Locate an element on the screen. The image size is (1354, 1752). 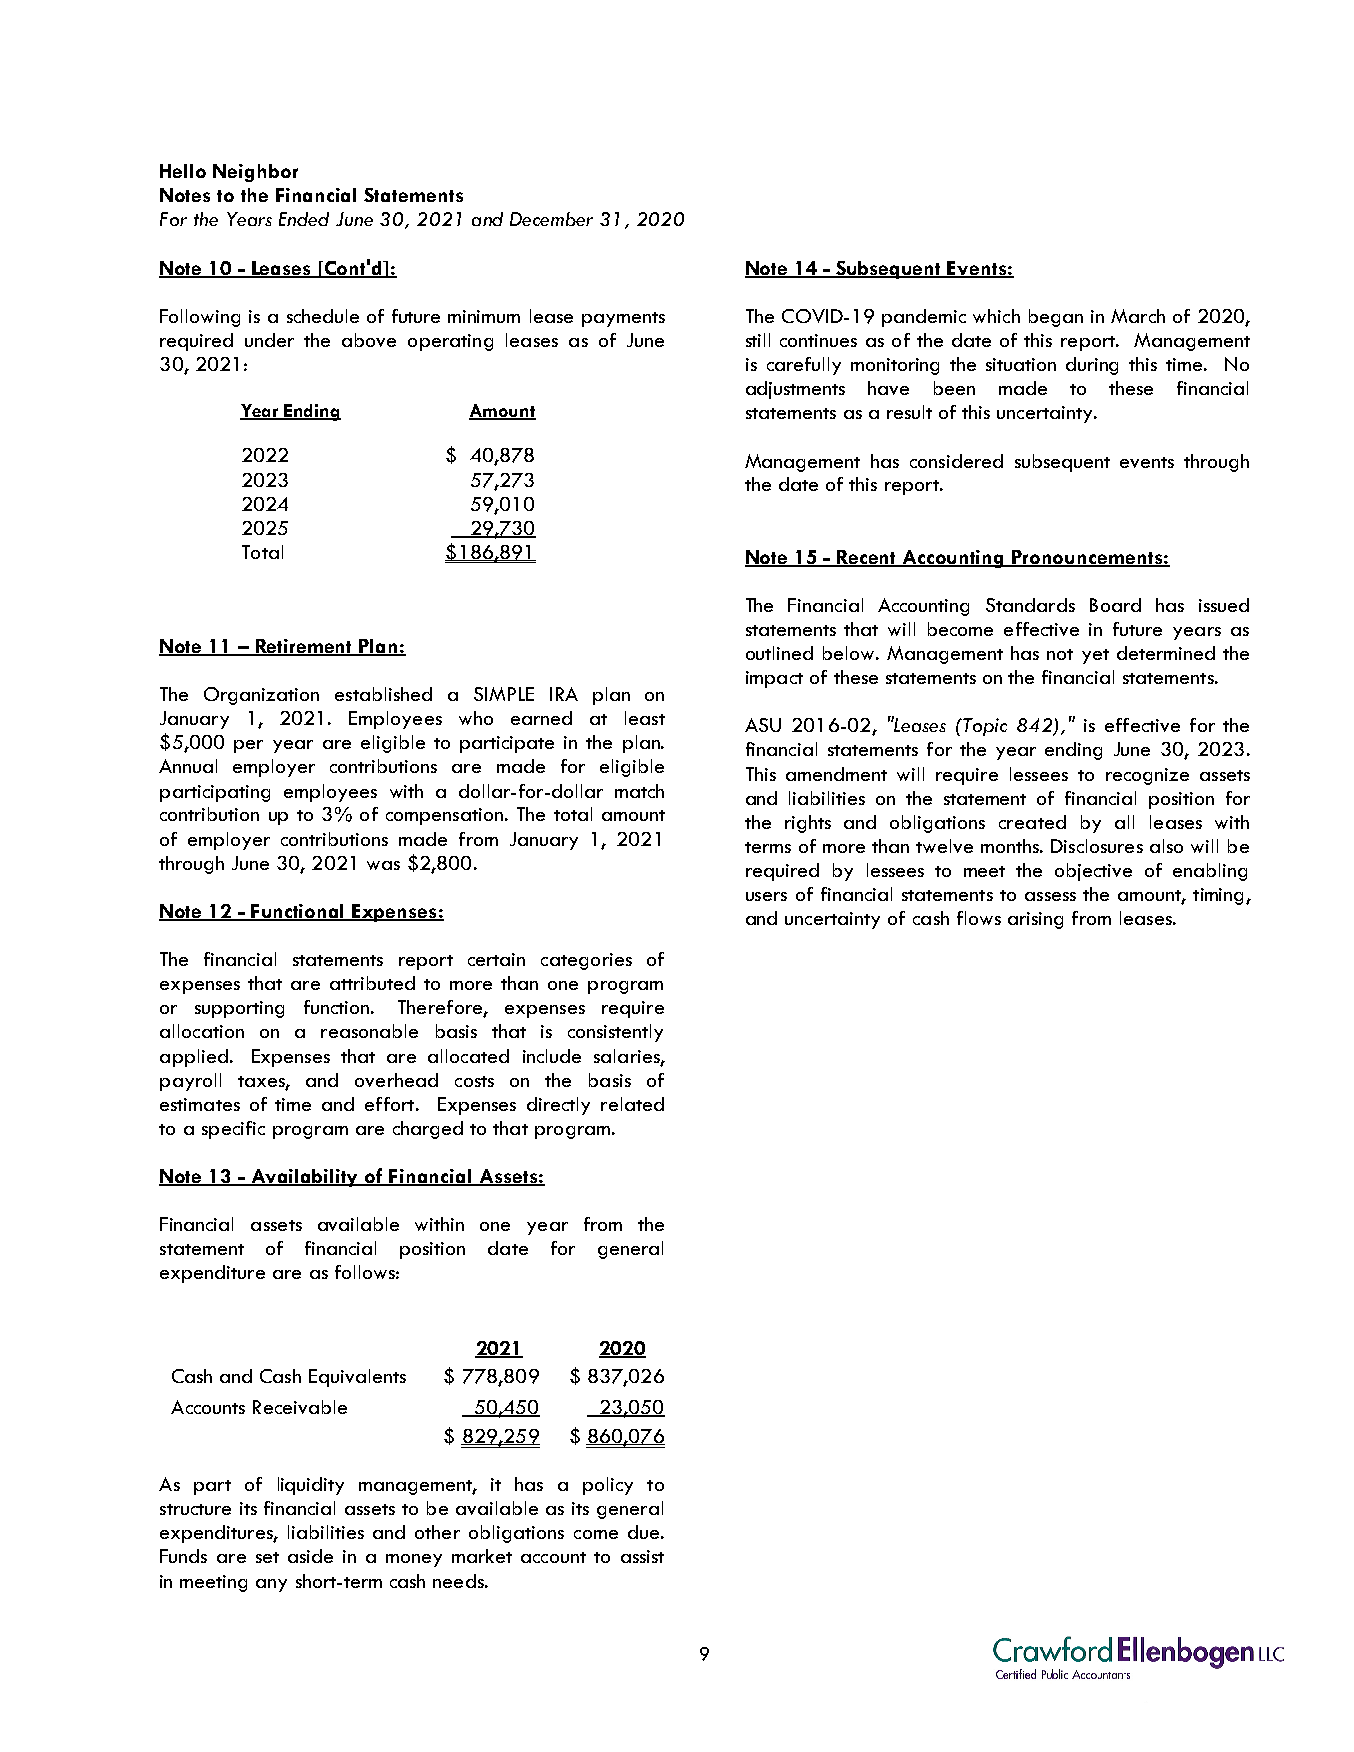
policy is located at coordinates (608, 1486).
